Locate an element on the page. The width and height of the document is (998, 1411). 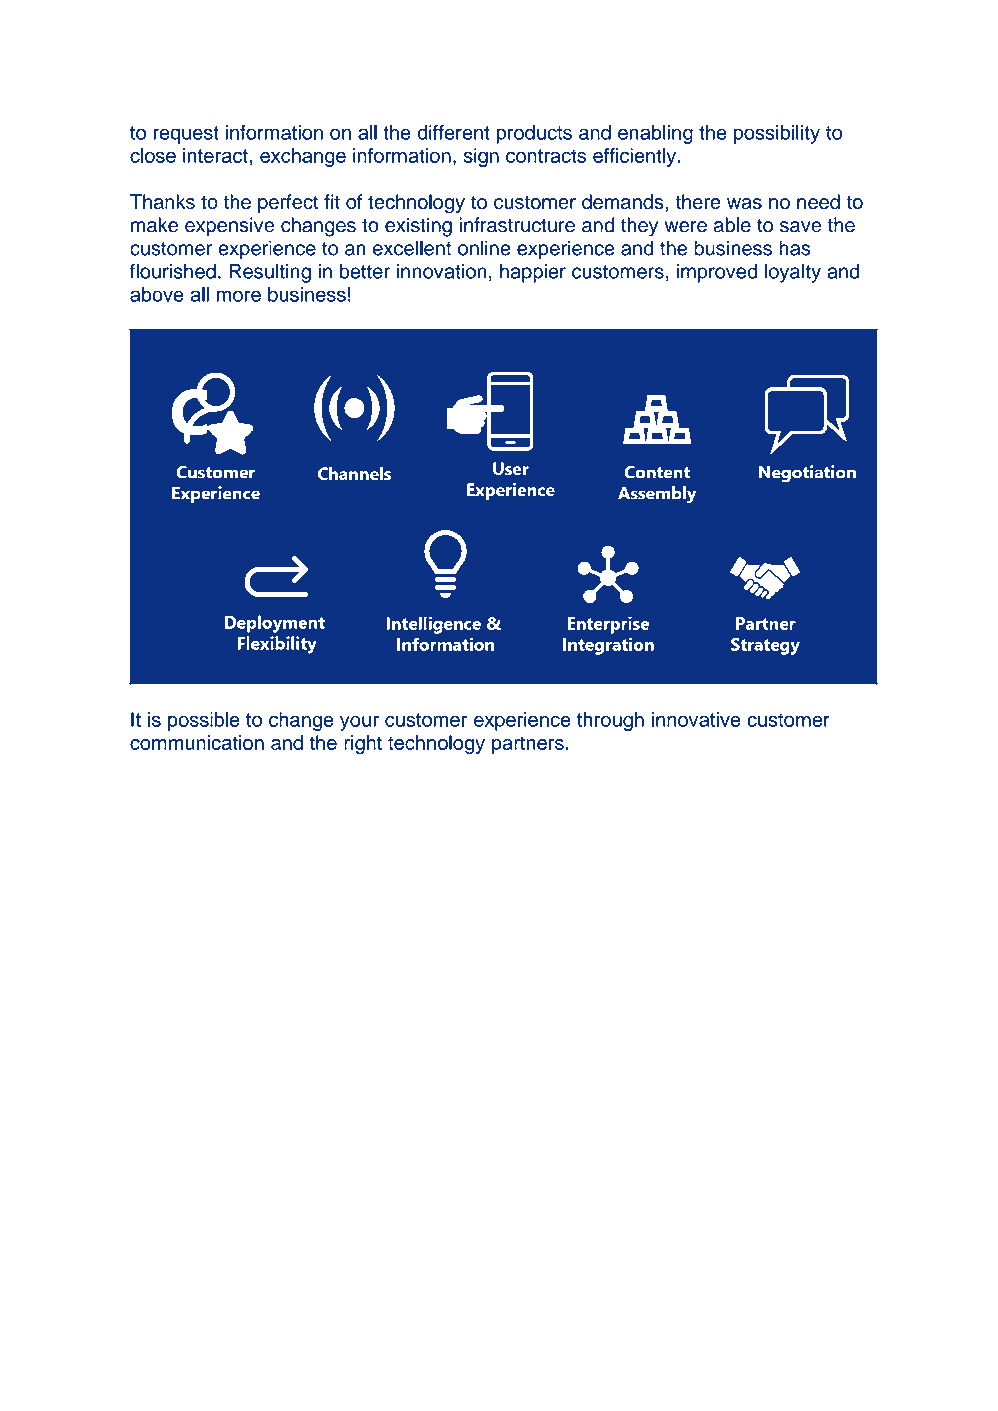
more is located at coordinates (239, 296).
